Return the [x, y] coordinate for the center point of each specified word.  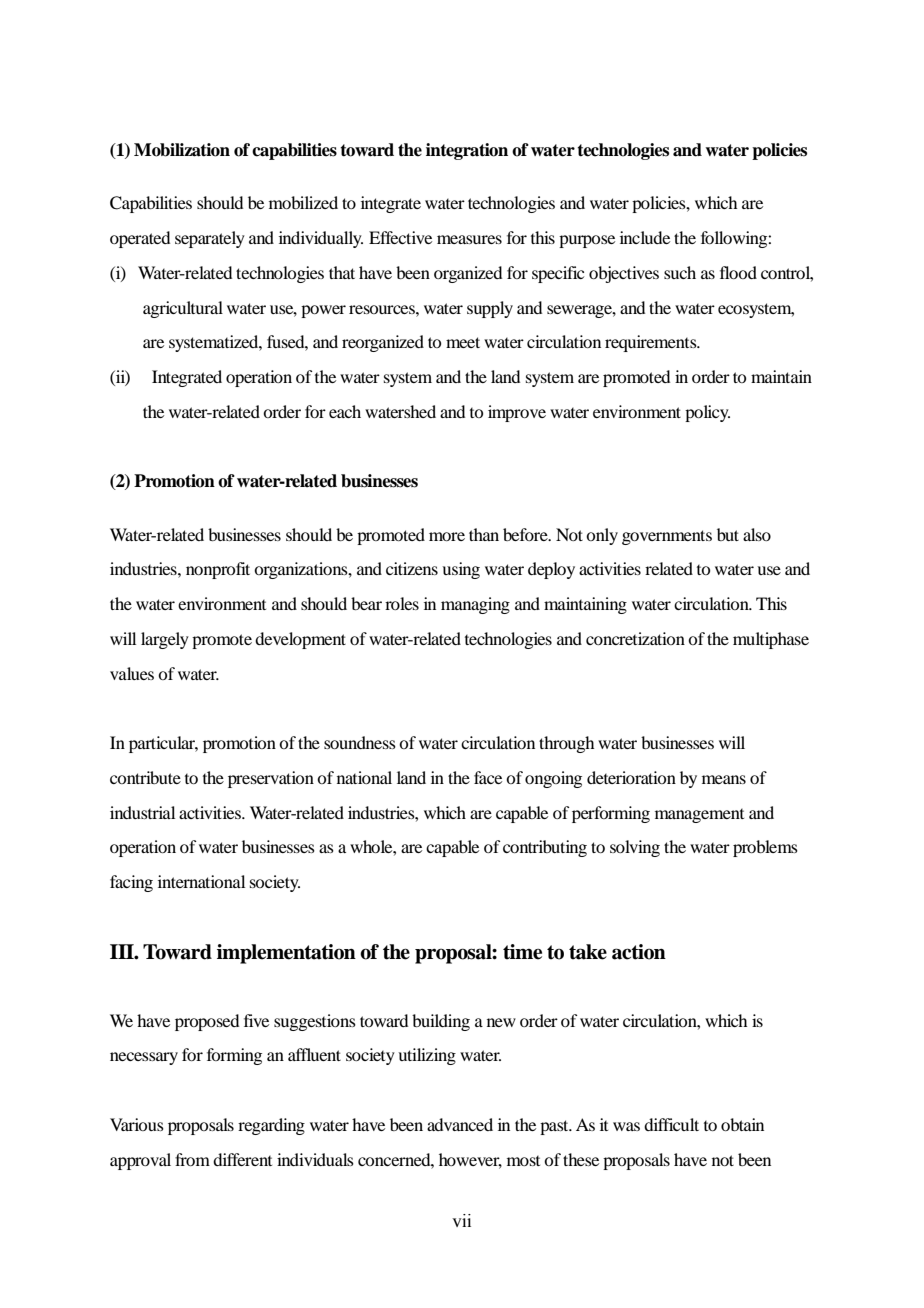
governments [667, 537]
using [461, 570]
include [645, 237]
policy [707, 413]
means [724, 779]
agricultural [183, 309]
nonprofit [218, 570]
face [488, 777]
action [639, 952]
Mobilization [182, 150]
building [441, 1022]
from [192, 1159]
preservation [271, 779]
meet [463, 342]
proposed [207, 1022]
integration [467, 151]
